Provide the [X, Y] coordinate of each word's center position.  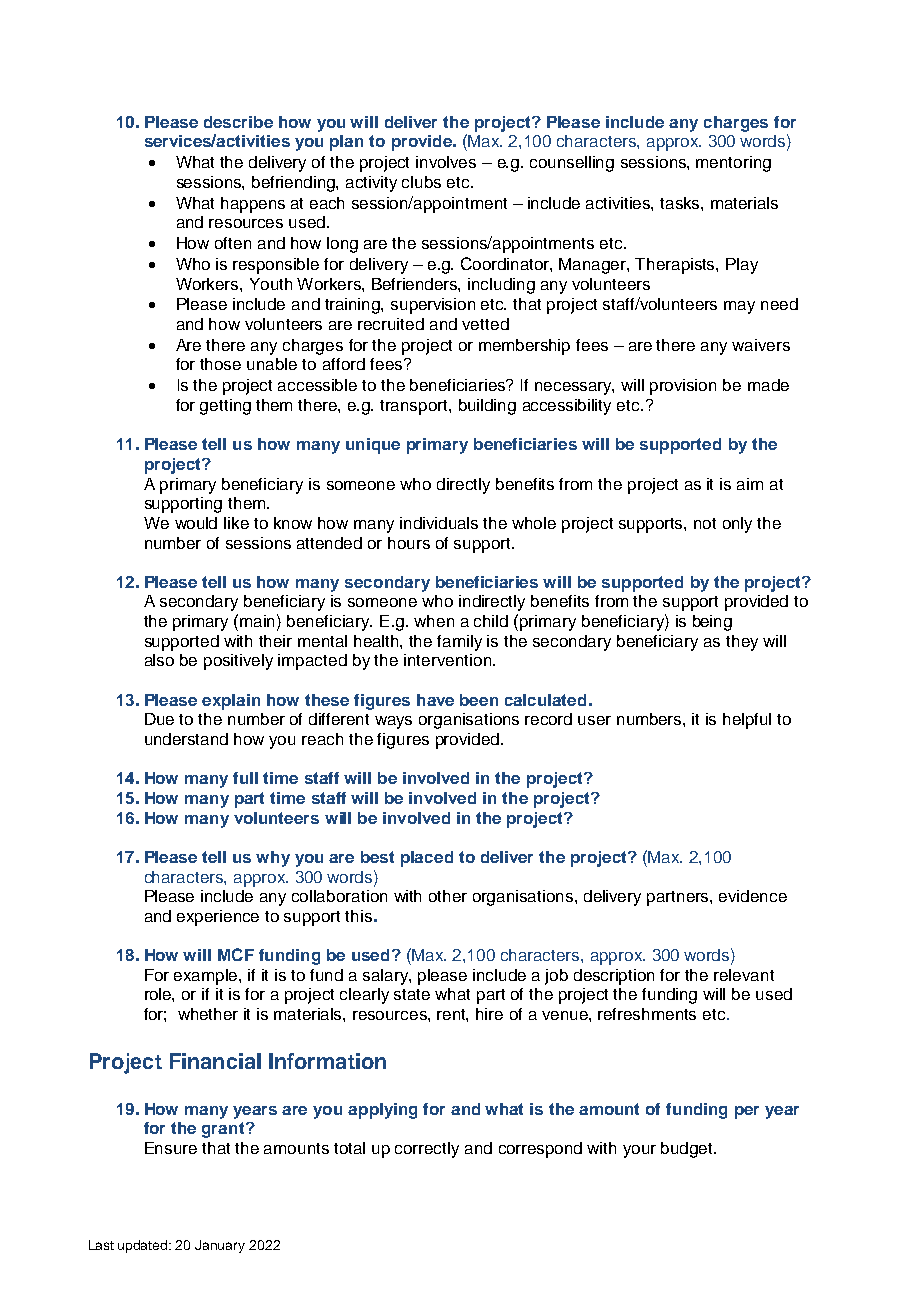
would [196, 523]
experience [218, 918]
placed [427, 859]
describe [238, 122]
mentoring [733, 164]
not [705, 523]
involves [446, 162]
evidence [753, 896]
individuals [439, 523]
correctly [427, 1150]
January [220, 1246]
